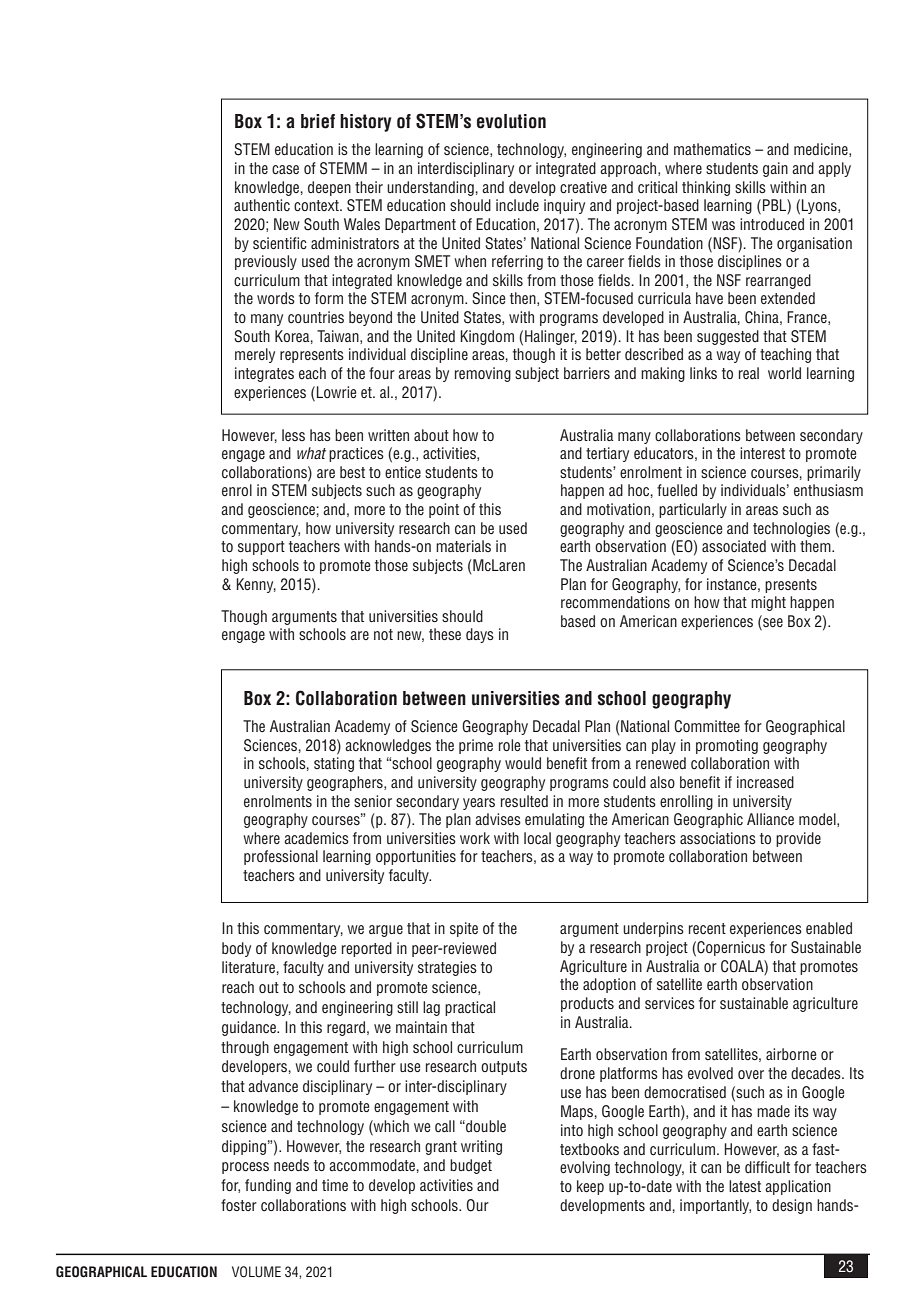 This page has width=924, height=1308. What do you see at coordinates (727, 746) in the page?
I see `promoting` at bounding box center [727, 746].
